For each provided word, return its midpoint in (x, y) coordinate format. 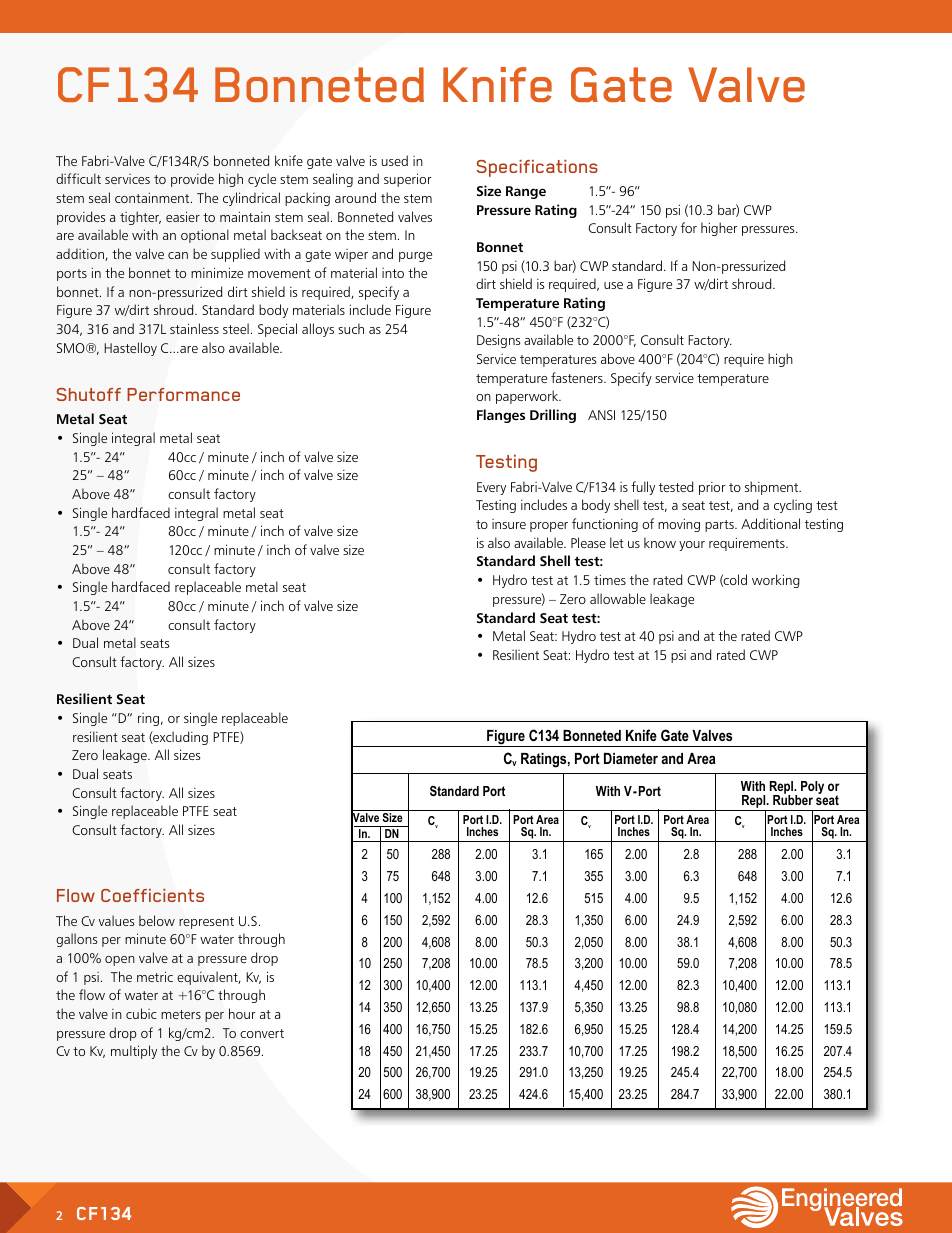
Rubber (793, 799)
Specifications (537, 168)
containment (153, 197)
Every (491, 488)
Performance (183, 394)
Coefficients (152, 895)
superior (408, 180)
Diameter (631, 758)
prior (712, 488)
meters (181, 1014)
